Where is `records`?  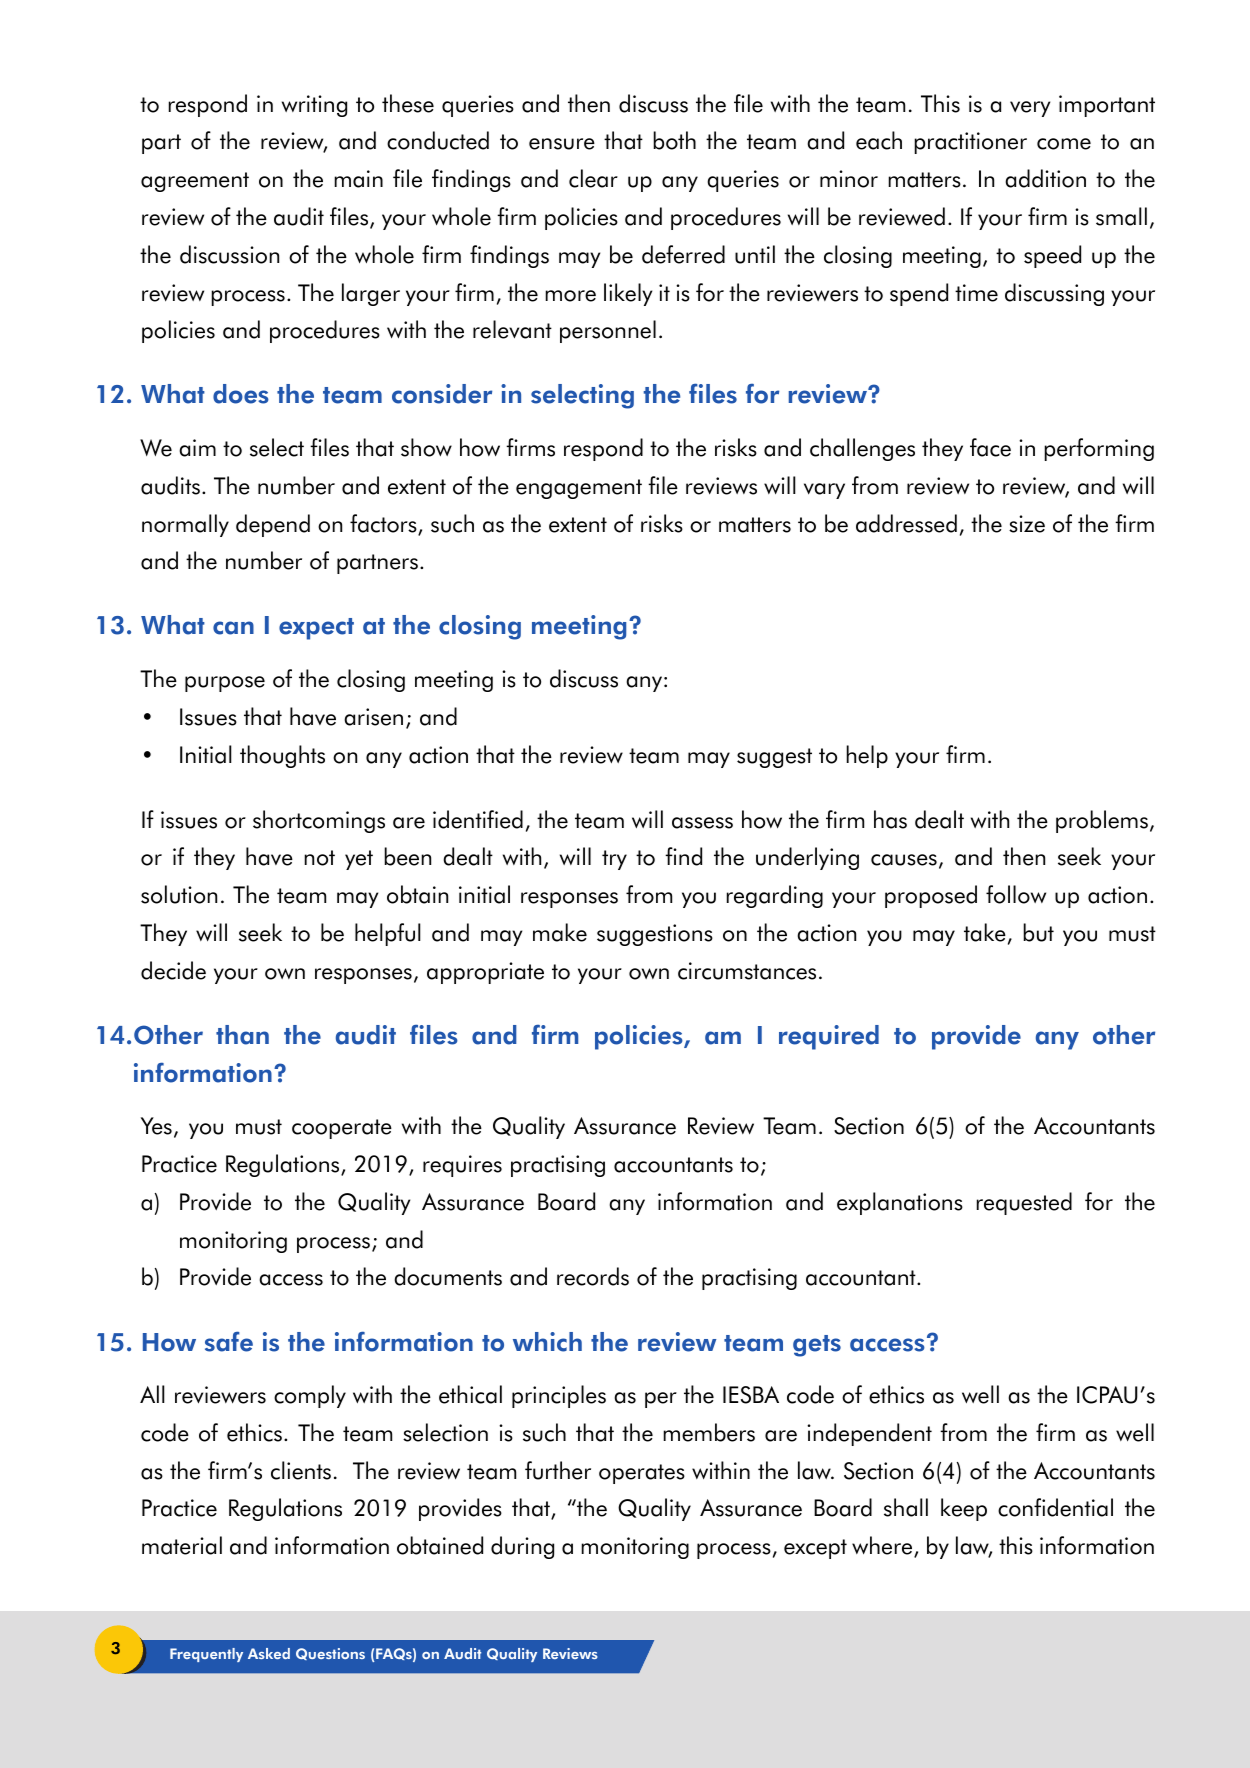 records is located at coordinates (593, 1276).
